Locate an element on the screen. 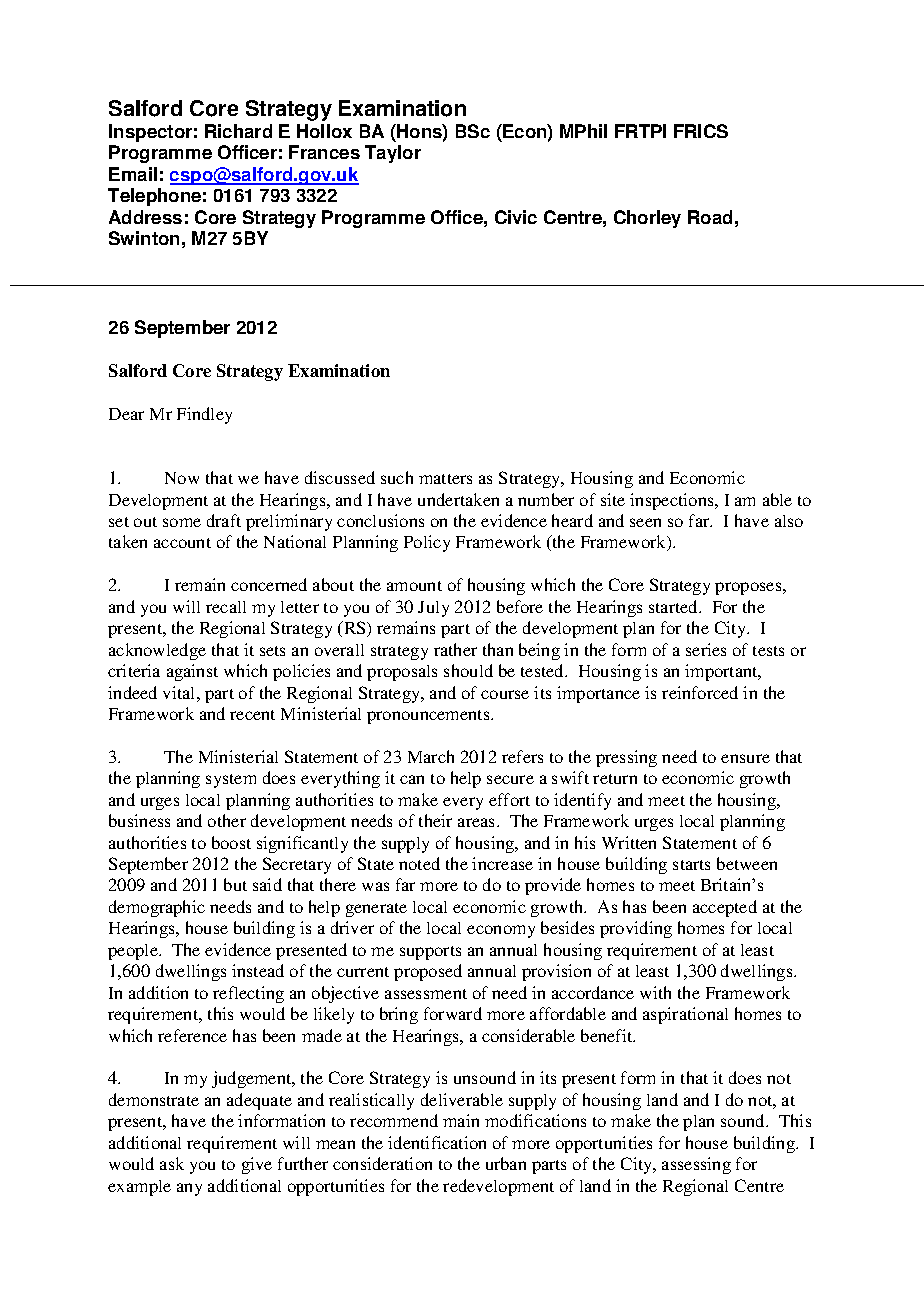  supports is located at coordinates (430, 953).
